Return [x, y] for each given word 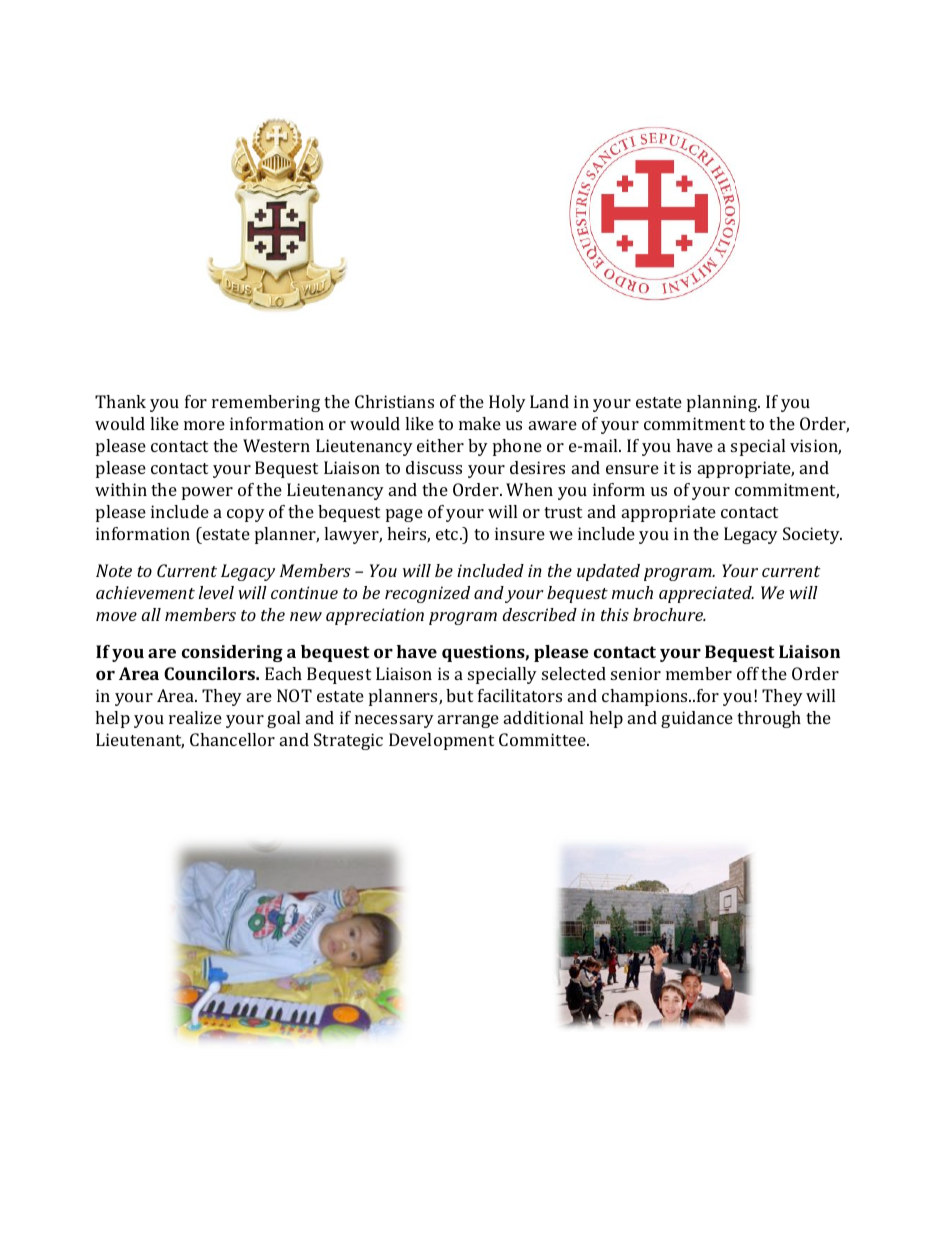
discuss [434, 467]
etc [448, 534]
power [207, 493]
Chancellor [232, 739]
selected [574, 673]
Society [812, 535]
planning [723, 403]
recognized [427, 594]
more [204, 425]
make [480, 423]
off [748, 673]
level [216, 592]
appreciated [706, 594]
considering [232, 653]
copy [246, 515]
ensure [632, 469]
